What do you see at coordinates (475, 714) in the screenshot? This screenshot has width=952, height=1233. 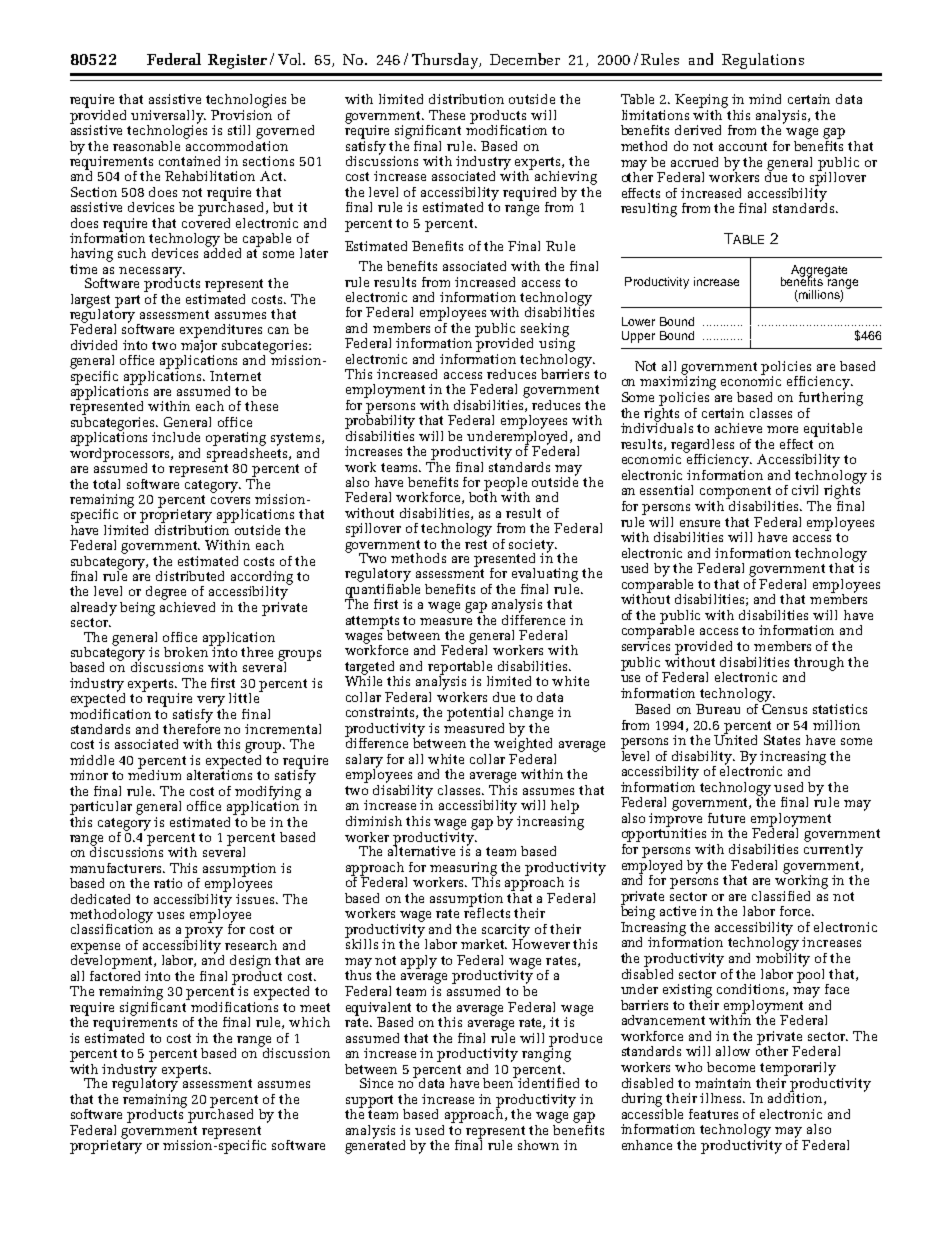 I see `potential` at bounding box center [475, 714].
